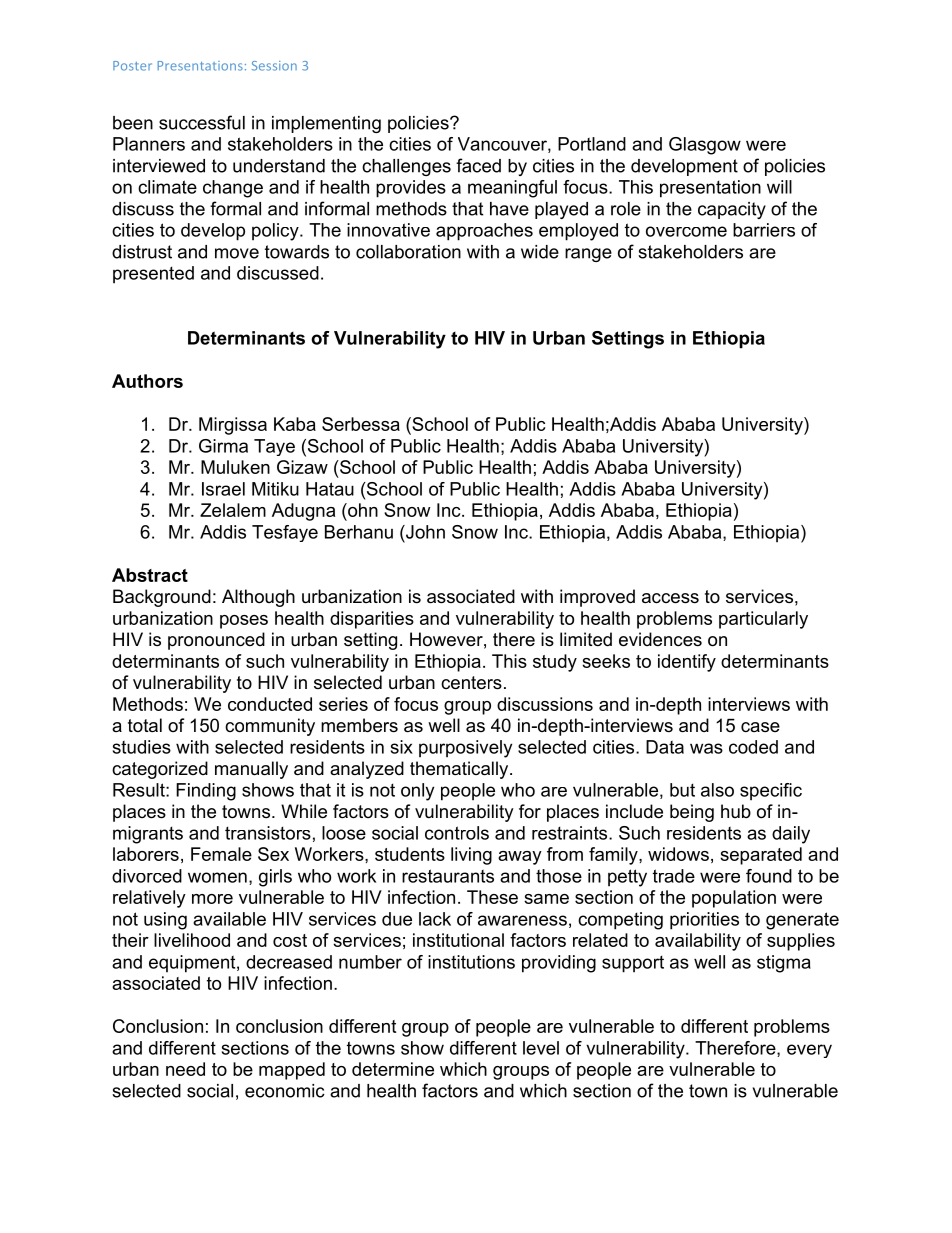 This document has height=1233, width=952. What do you see at coordinates (670, 598) in the document?
I see `access` at bounding box center [670, 598].
